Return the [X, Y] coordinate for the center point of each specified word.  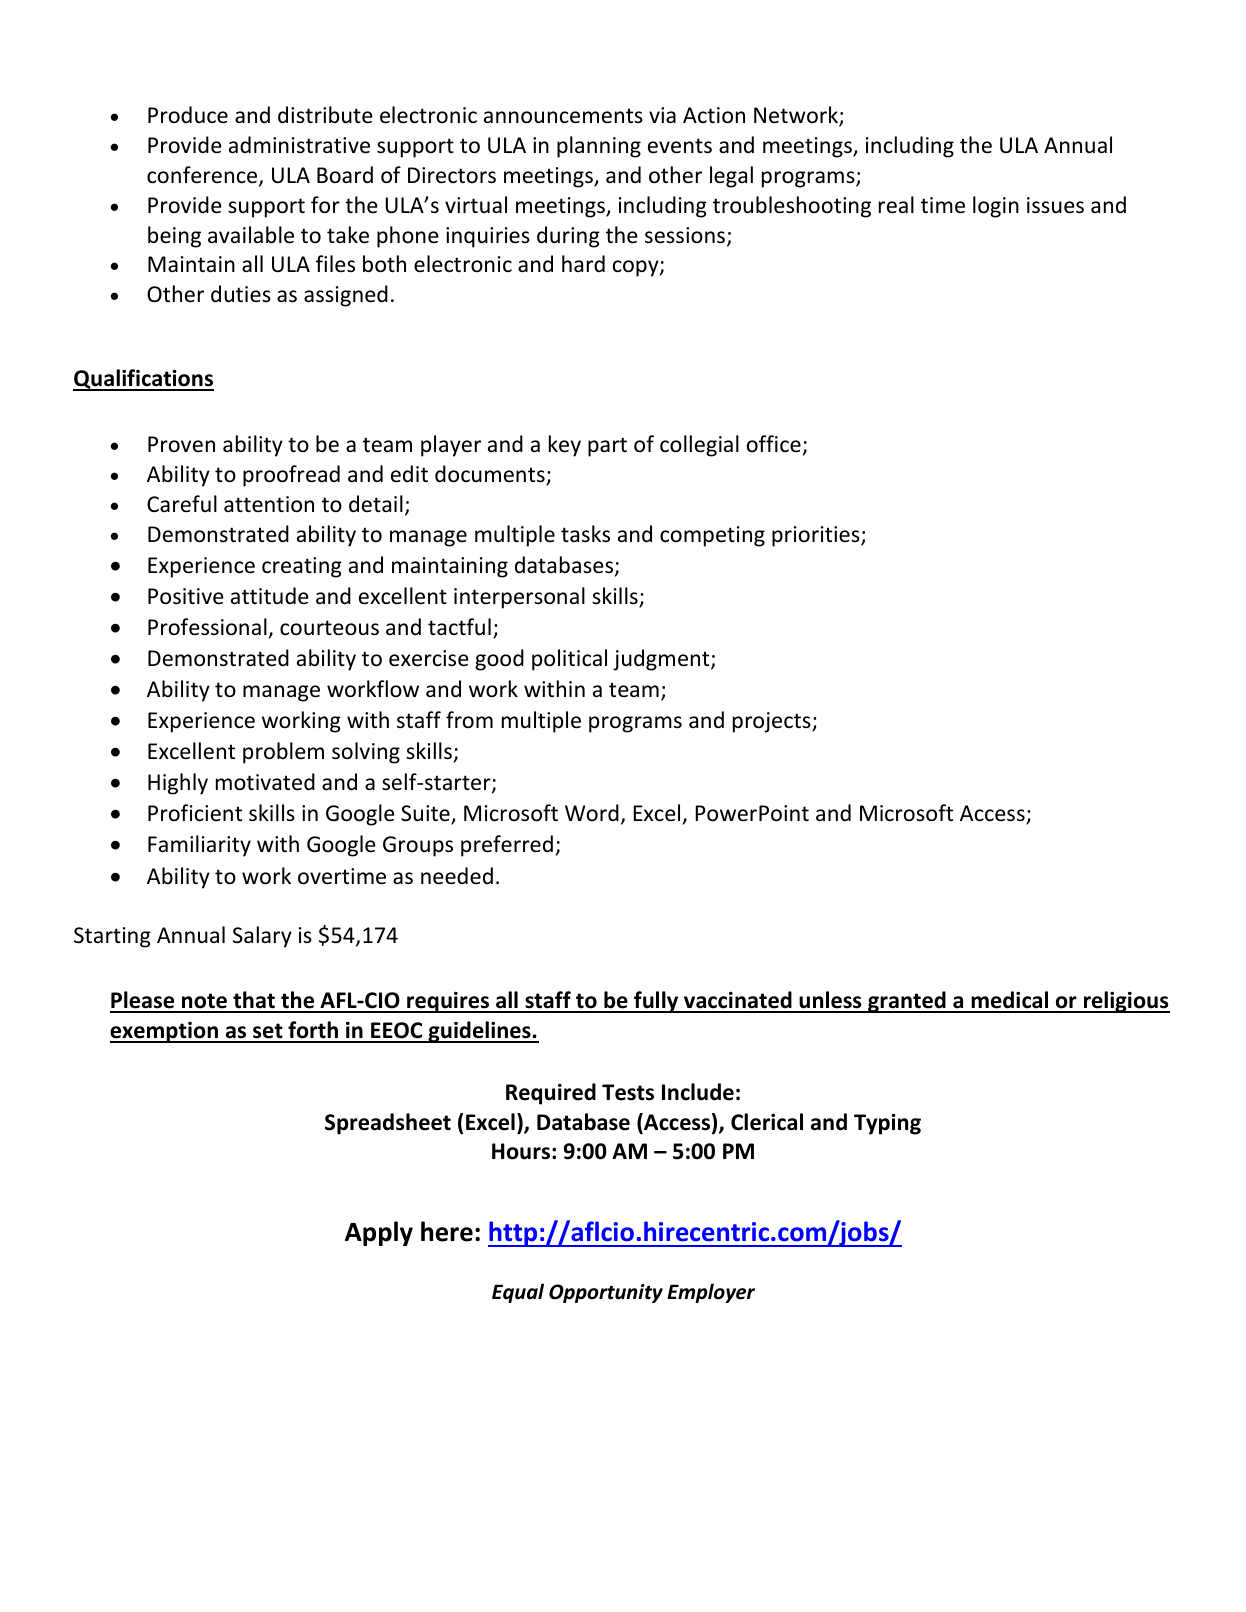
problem [283, 753]
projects [773, 722]
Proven [181, 444]
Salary [262, 937]
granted [907, 1002]
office [774, 443]
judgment [662, 660]
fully [656, 1002]
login [996, 207]
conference [203, 176]
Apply [379, 1233]
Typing [887, 1124]
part [607, 447]
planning [599, 147]
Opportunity [606, 1293]
